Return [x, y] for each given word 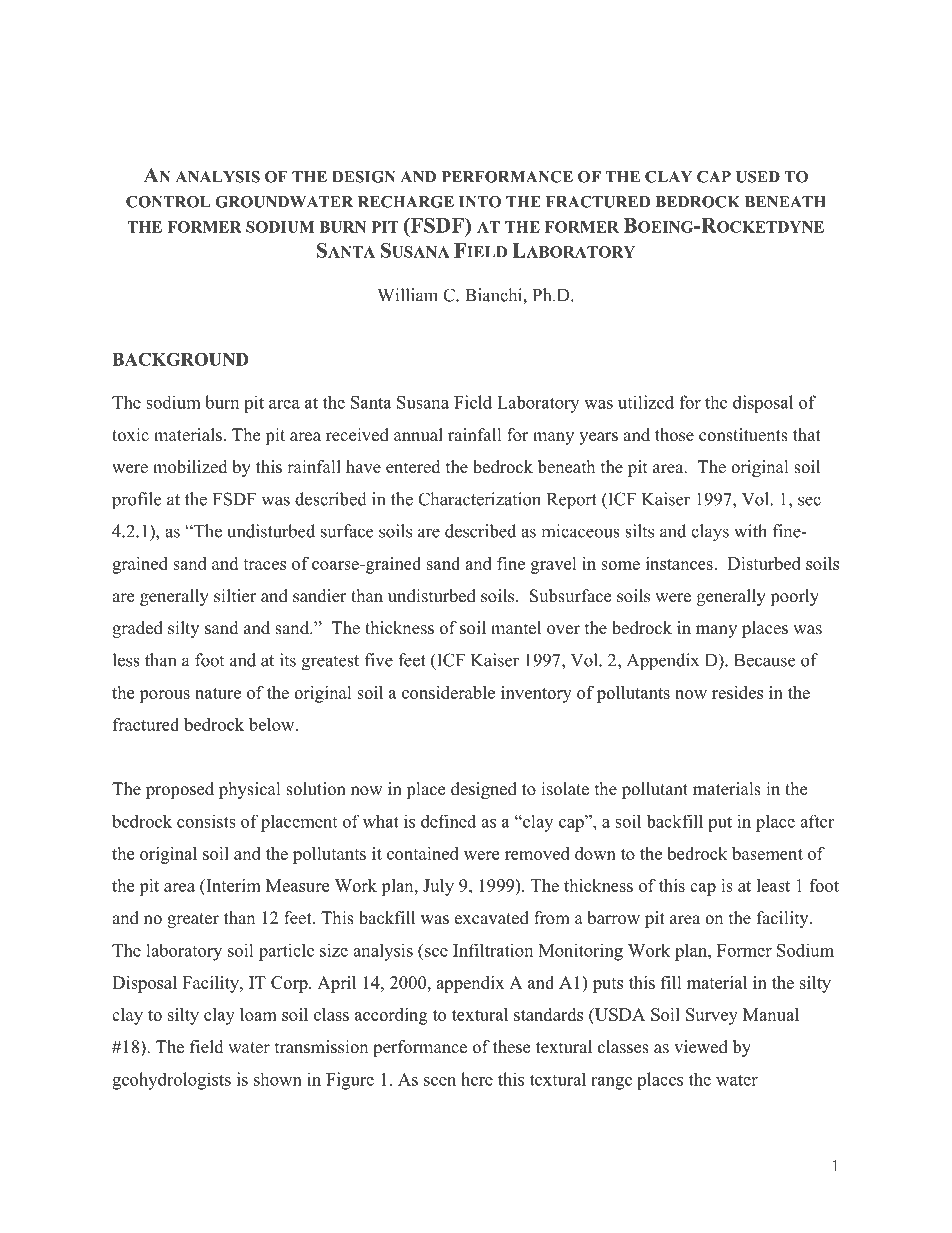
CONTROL [168, 202]
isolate [565, 789]
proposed [180, 790]
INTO [480, 202]
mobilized [190, 467]
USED [758, 177]
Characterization [479, 499]
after [817, 821]
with [750, 531]
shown [278, 1079]
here [477, 1079]
